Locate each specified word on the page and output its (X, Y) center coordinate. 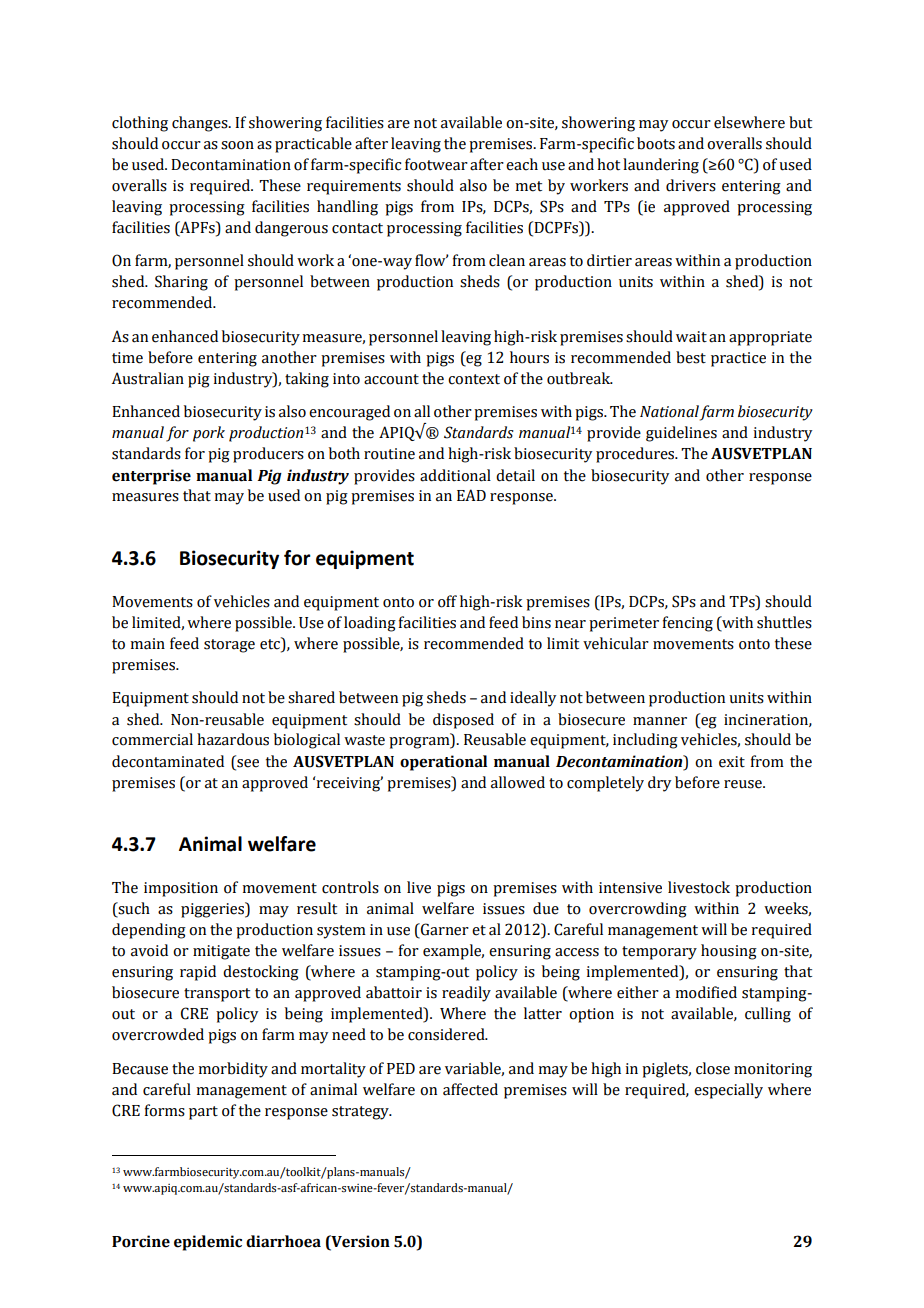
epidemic (208, 1243)
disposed (463, 721)
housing (729, 952)
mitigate (221, 952)
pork (209, 434)
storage (229, 646)
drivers (691, 185)
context (474, 379)
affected (470, 1089)
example (453, 952)
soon (237, 145)
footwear (436, 164)
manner (660, 721)
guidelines (681, 434)
